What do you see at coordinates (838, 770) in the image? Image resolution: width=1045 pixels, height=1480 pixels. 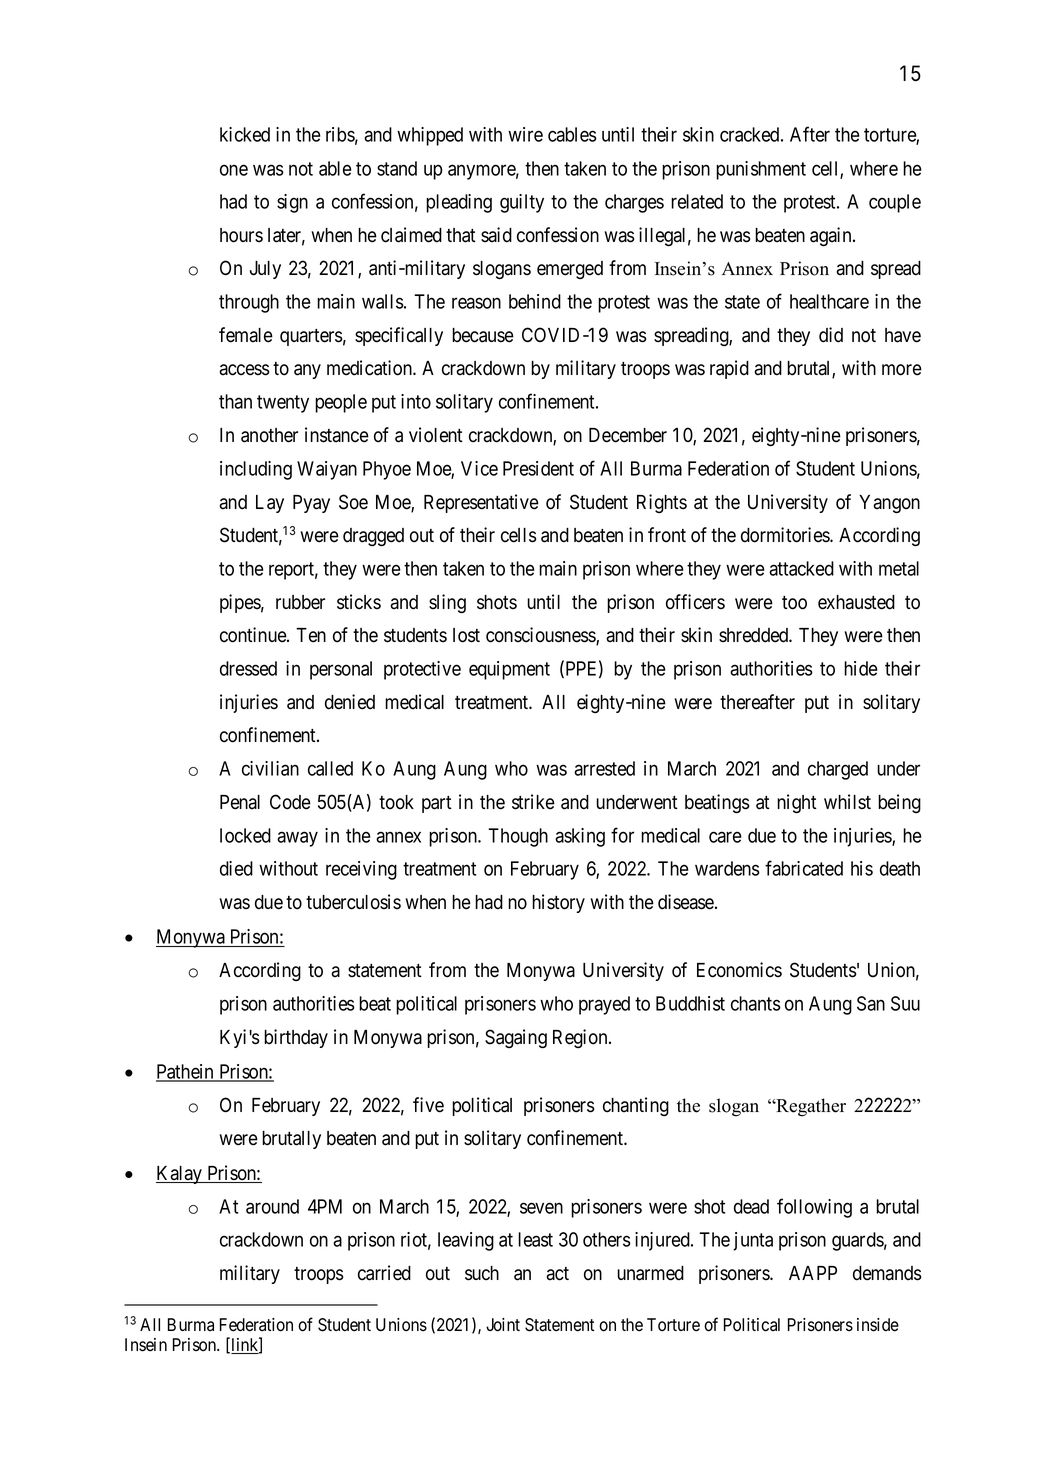 I see `charged` at bounding box center [838, 770].
